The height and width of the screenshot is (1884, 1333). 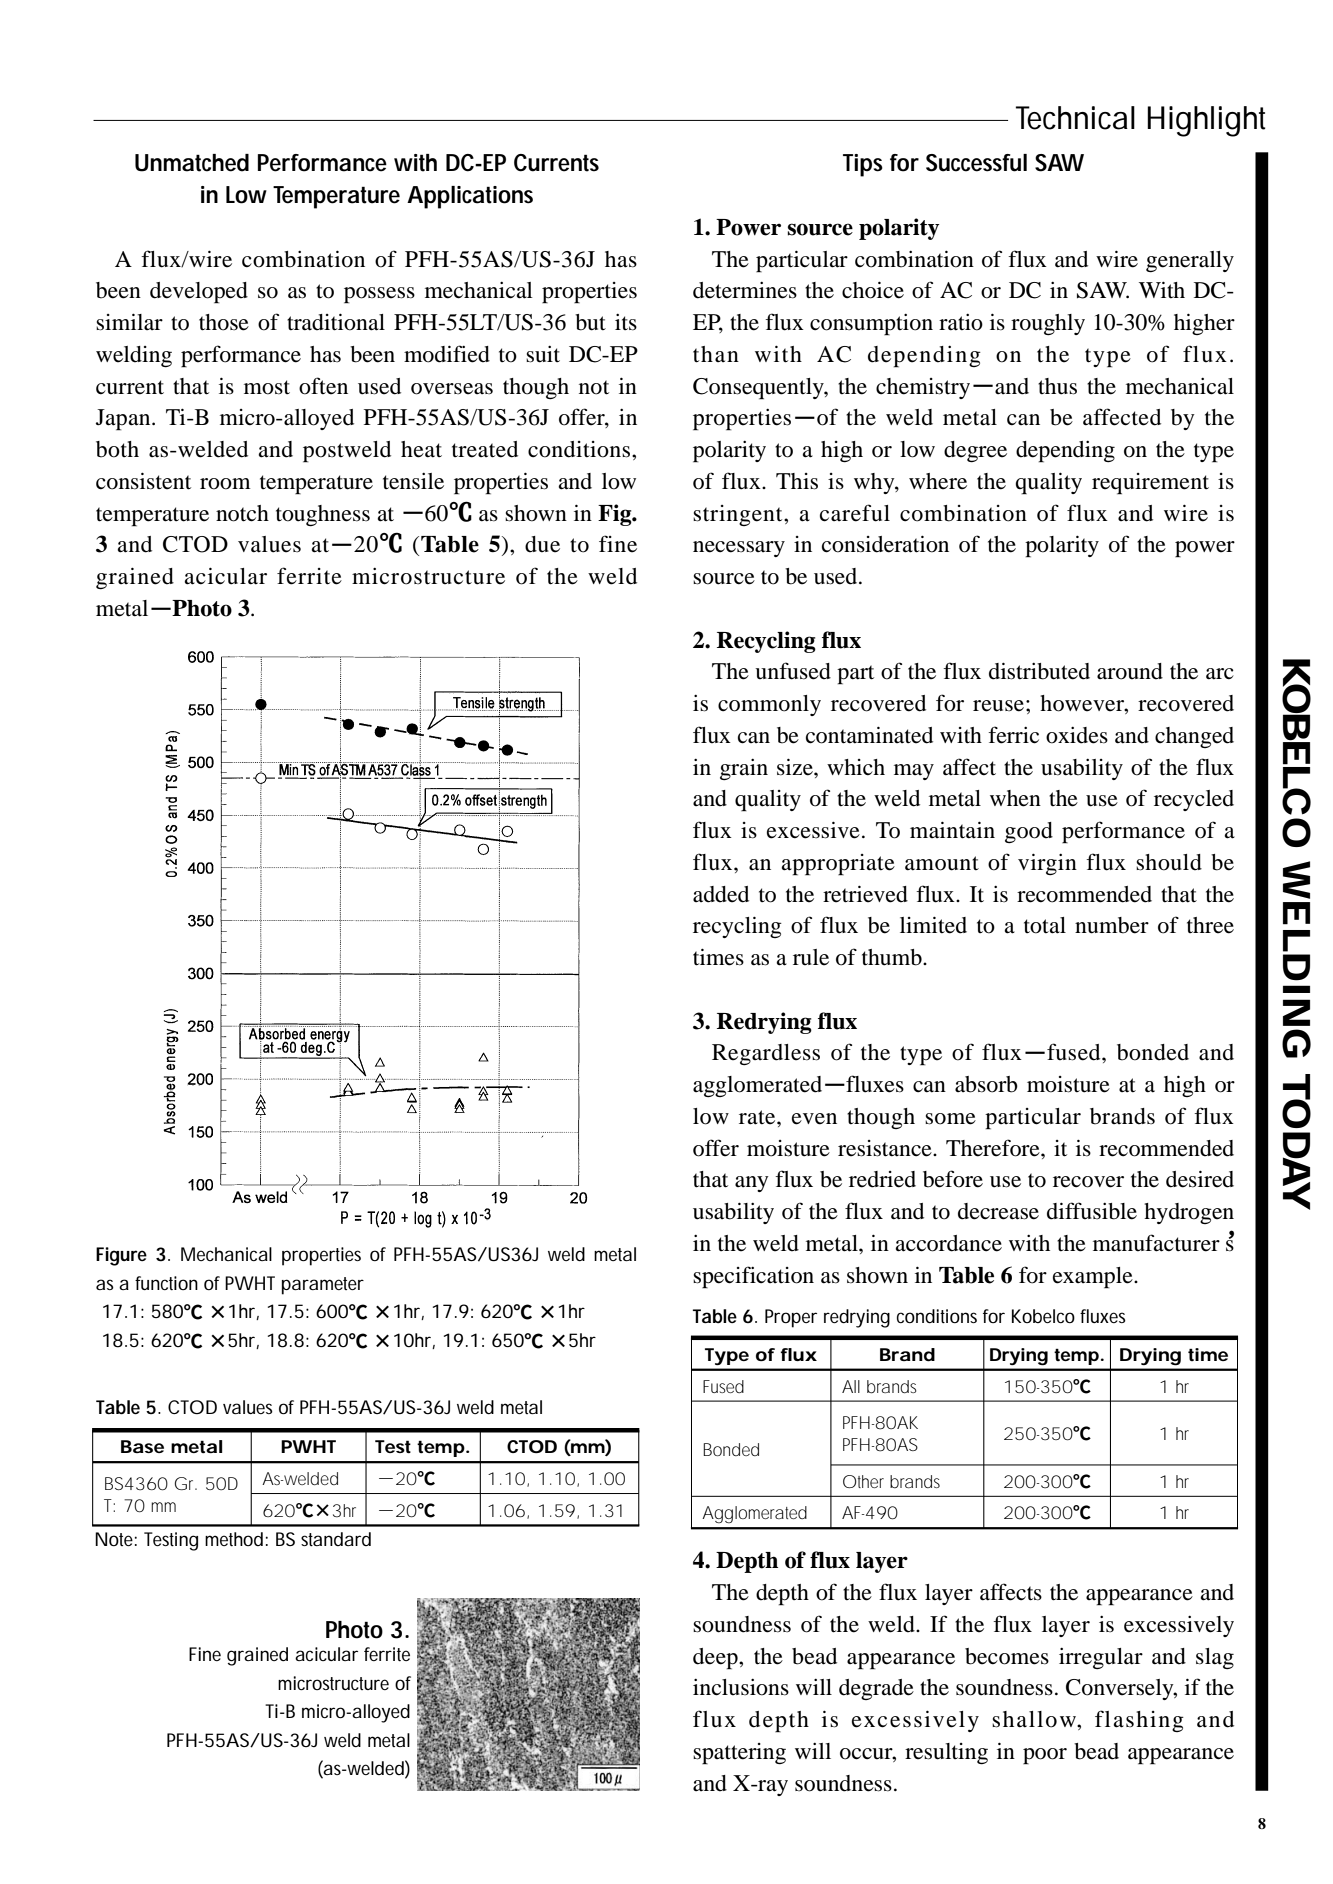 What do you see at coordinates (114, 1539) in the screenshot?
I see `Note` at bounding box center [114, 1539].
